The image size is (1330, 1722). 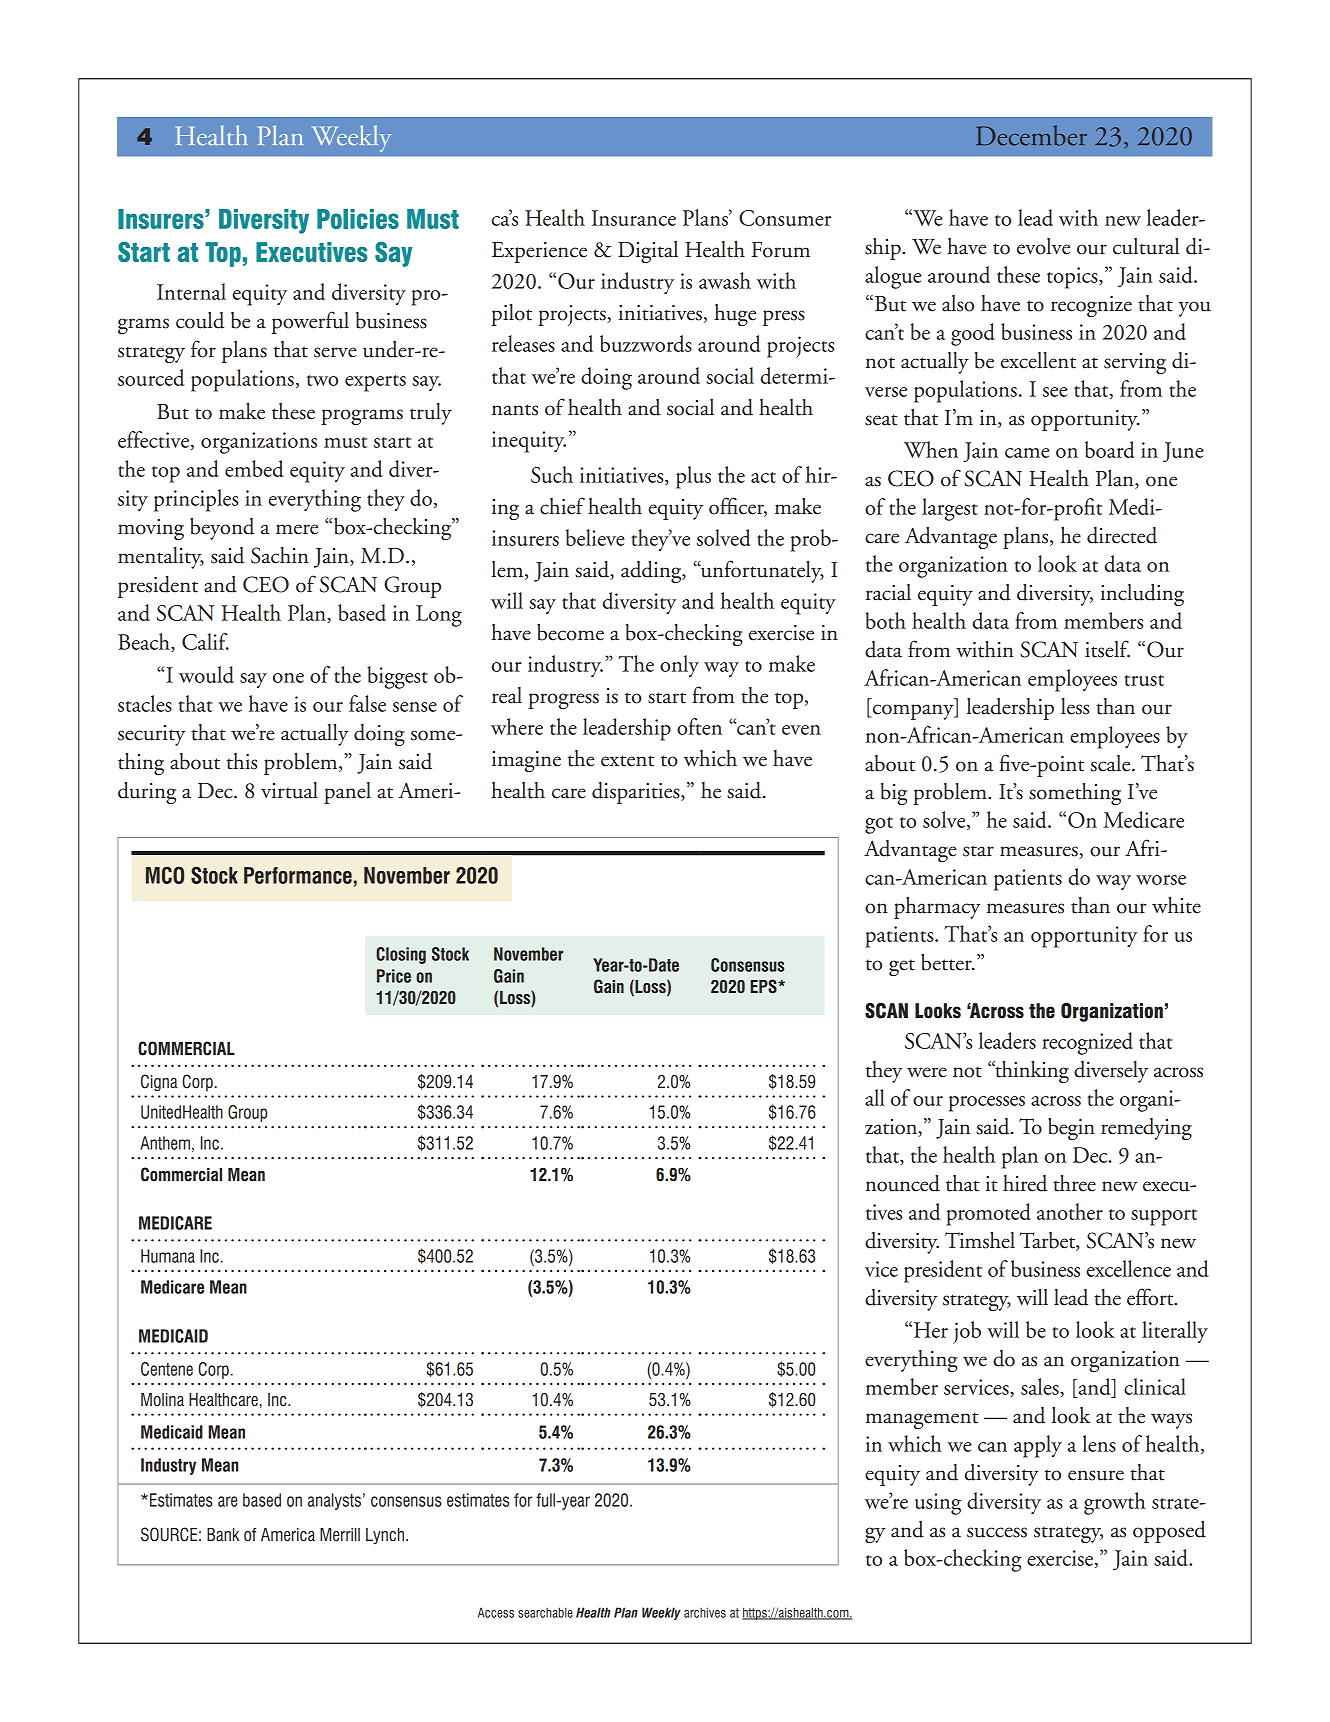 I want to click on EPS, so click(x=765, y=986).
